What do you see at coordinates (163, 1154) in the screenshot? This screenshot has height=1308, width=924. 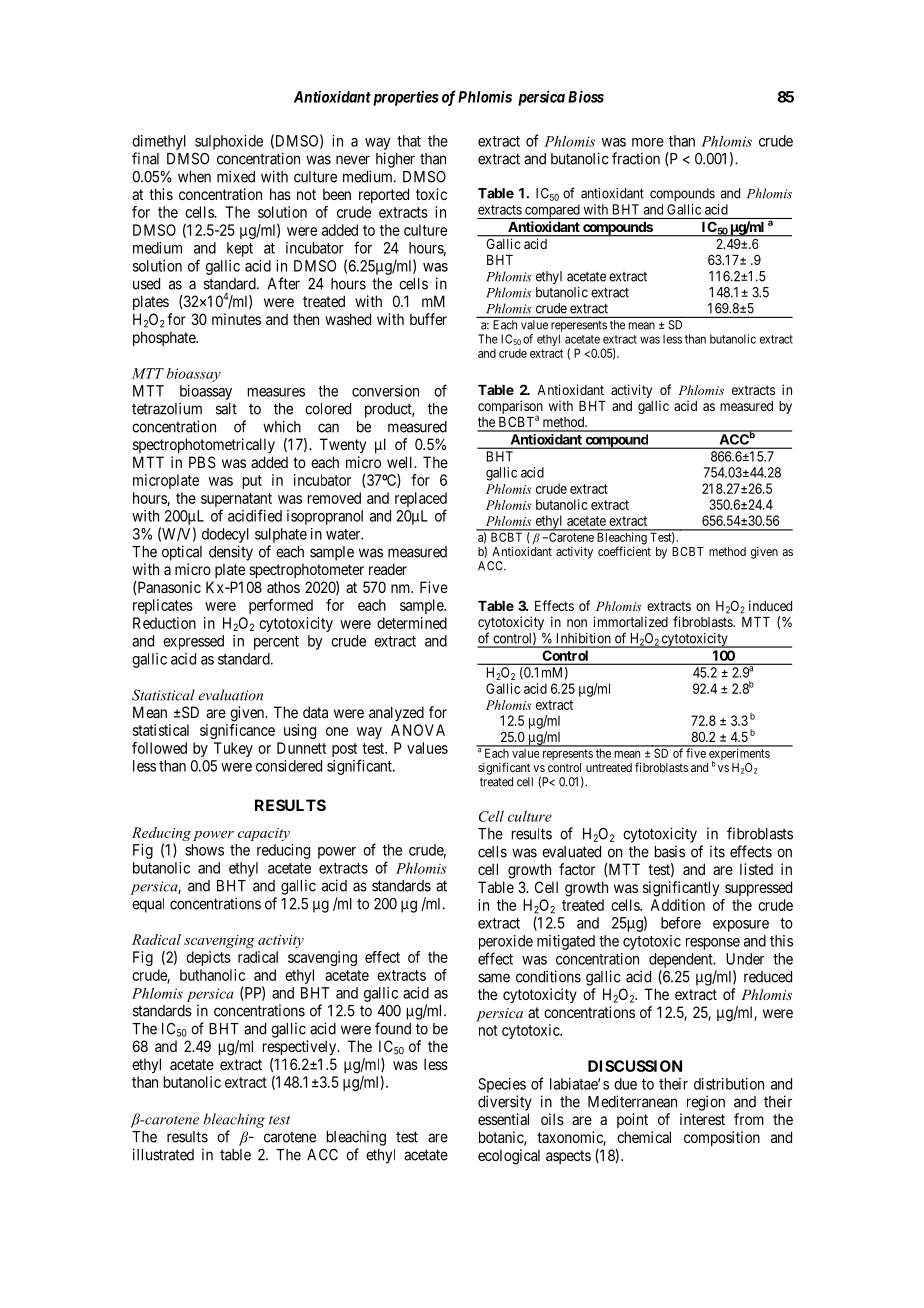 I see `illustrated` at bounding box center [163, 1154].
